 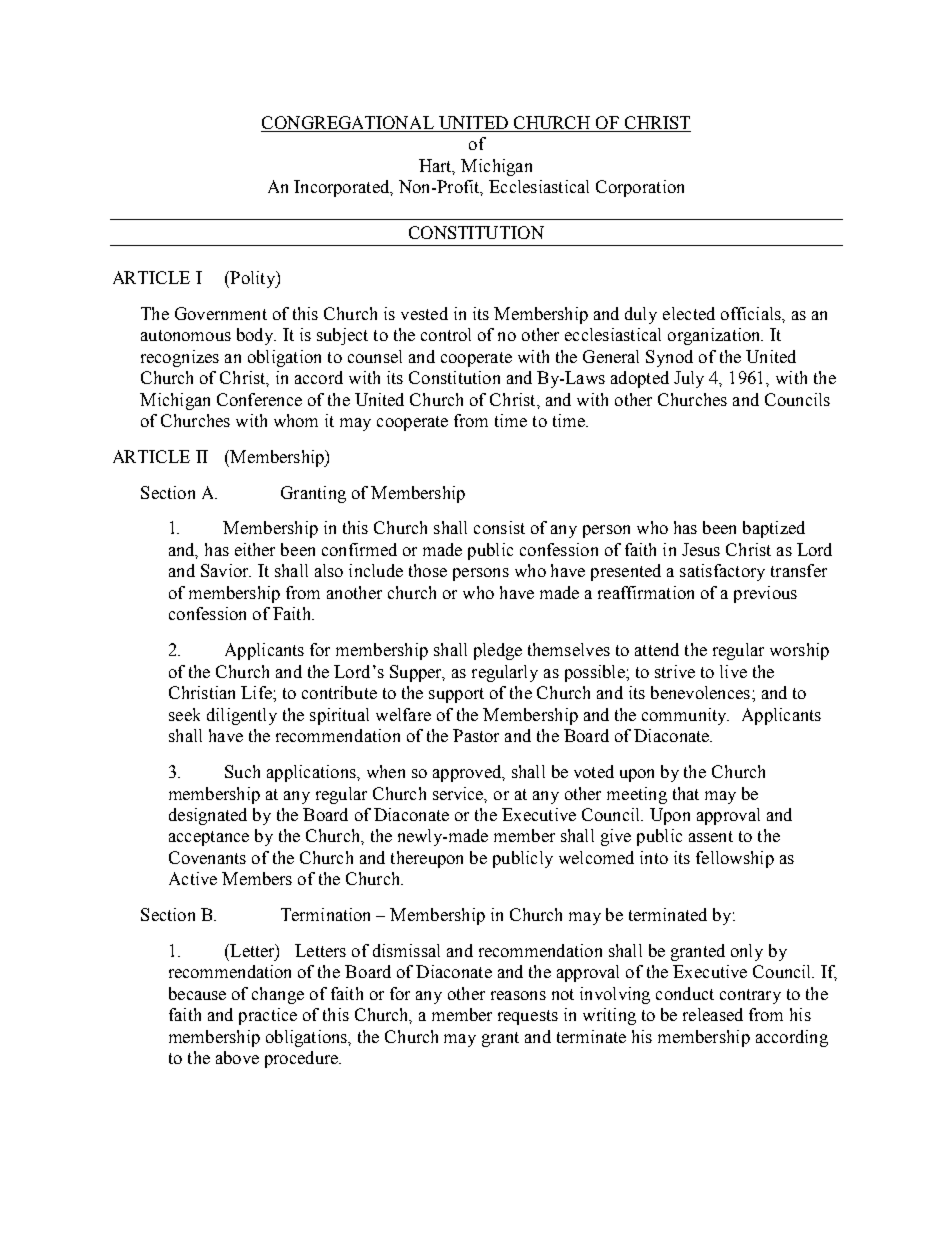 I want to click on requests, so click(x=528, y=1017).
